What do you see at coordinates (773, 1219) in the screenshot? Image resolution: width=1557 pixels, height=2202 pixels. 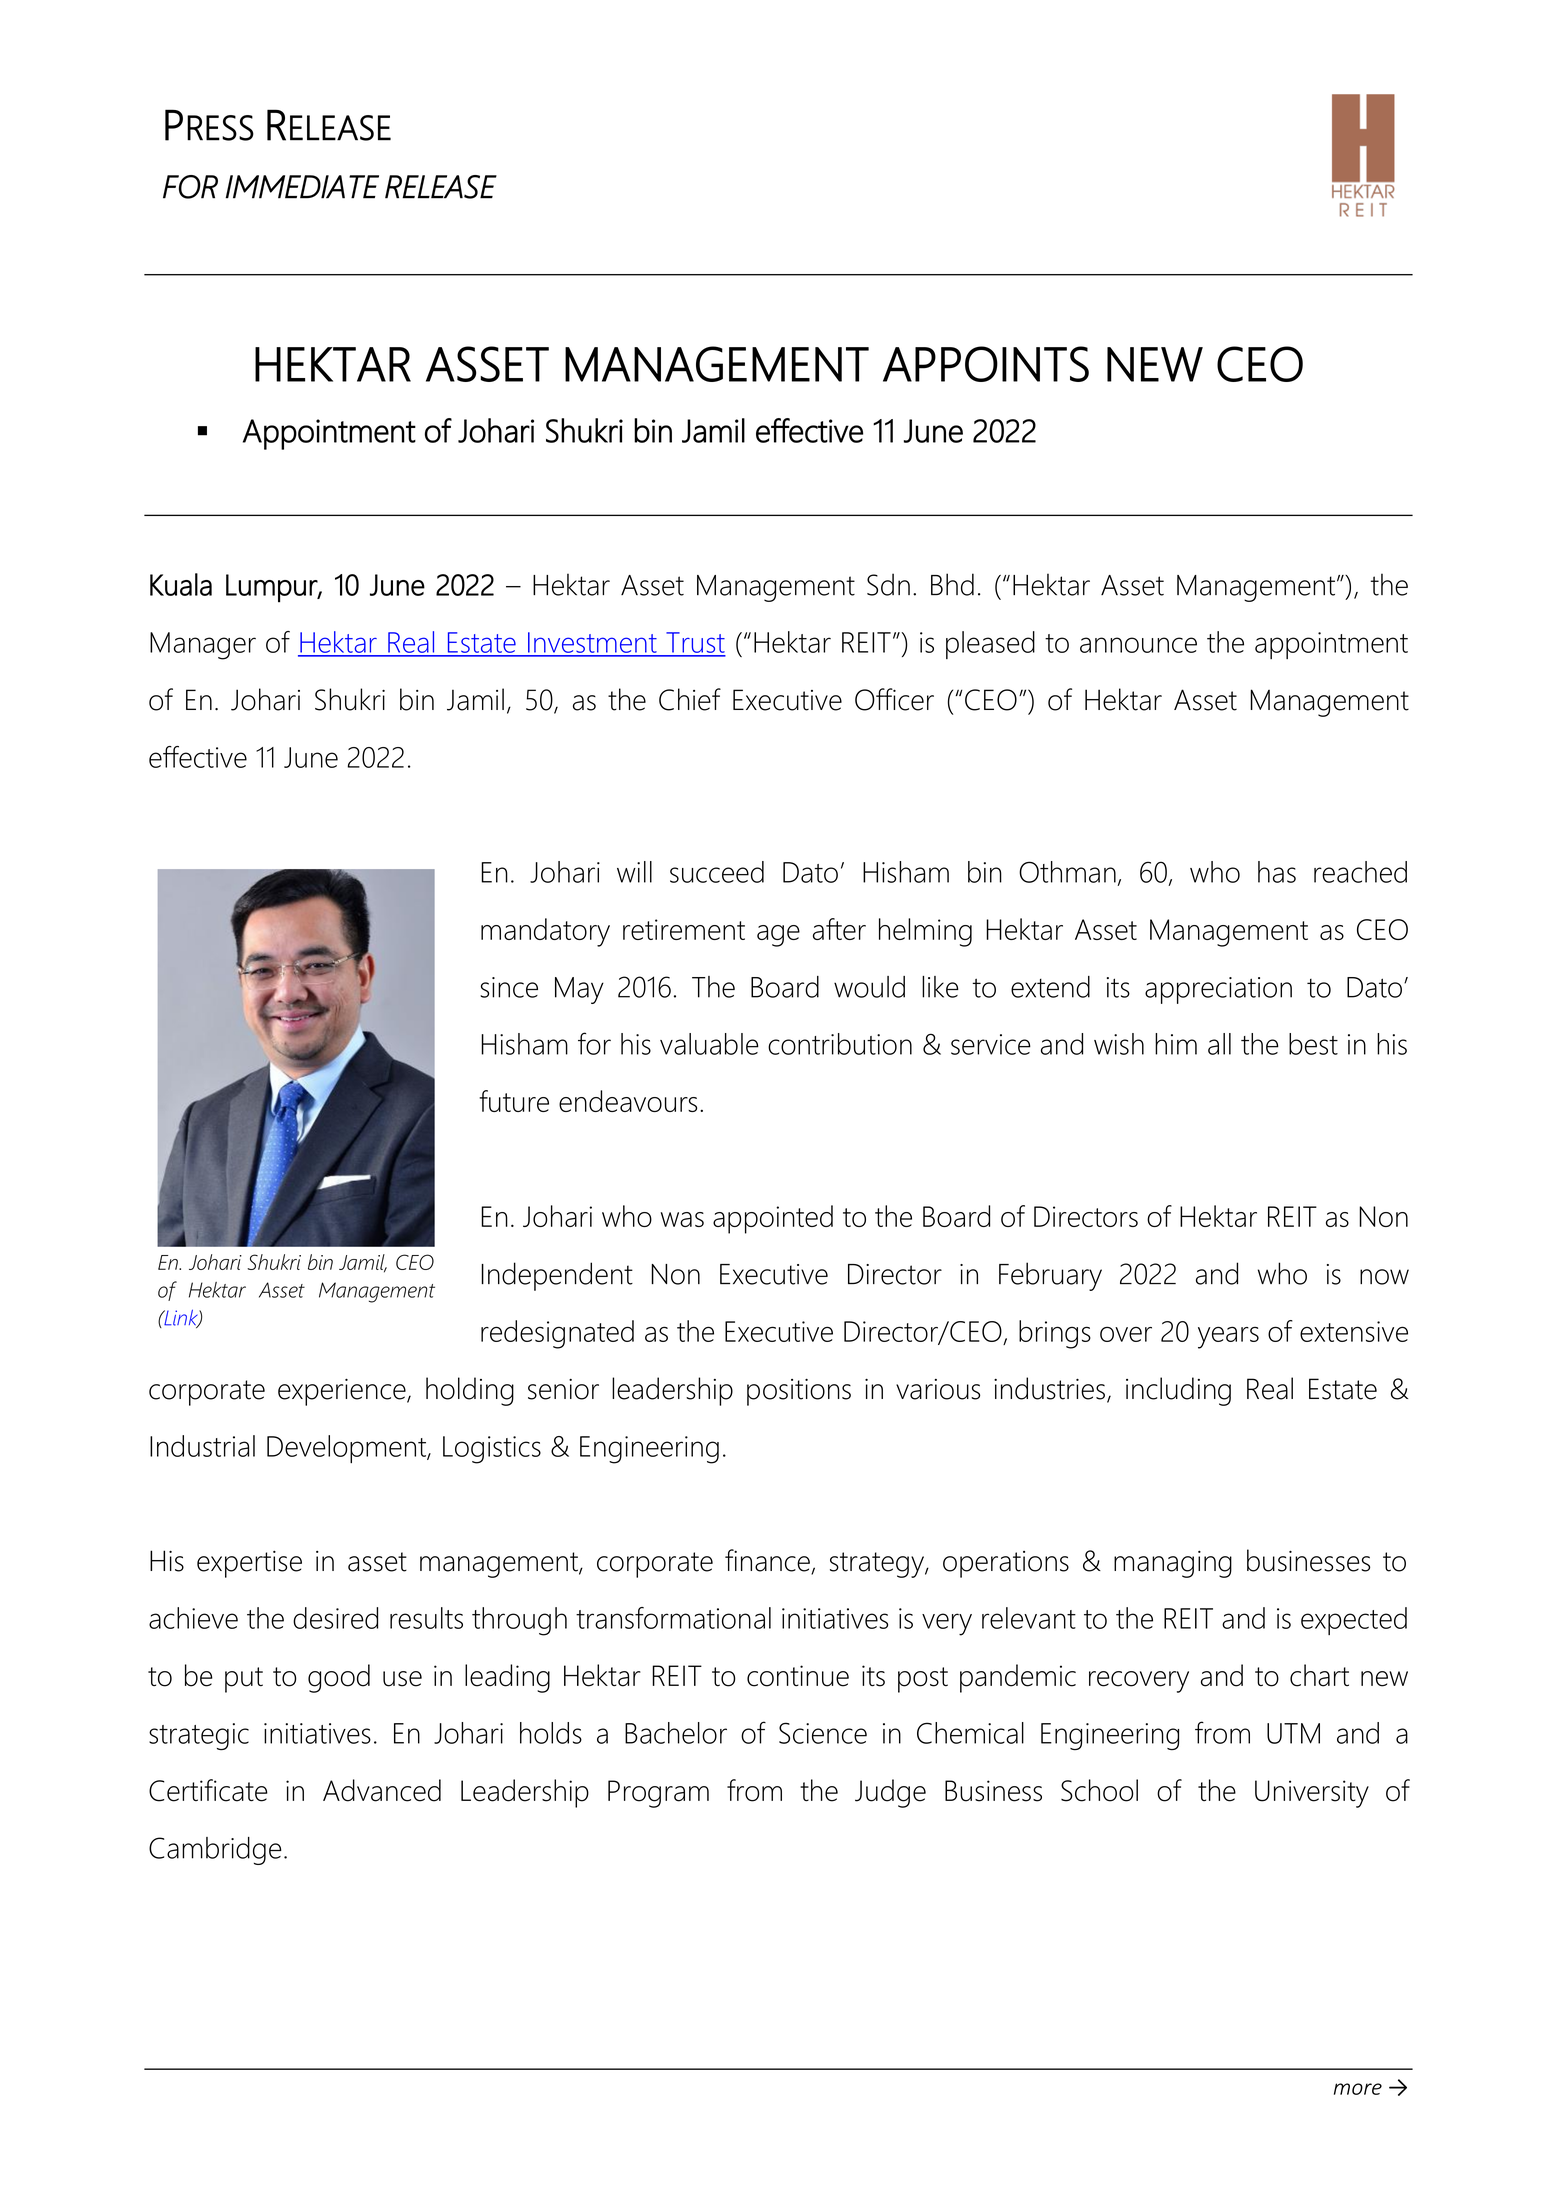 I see `appointed` at bounding box center [773, 1219].
